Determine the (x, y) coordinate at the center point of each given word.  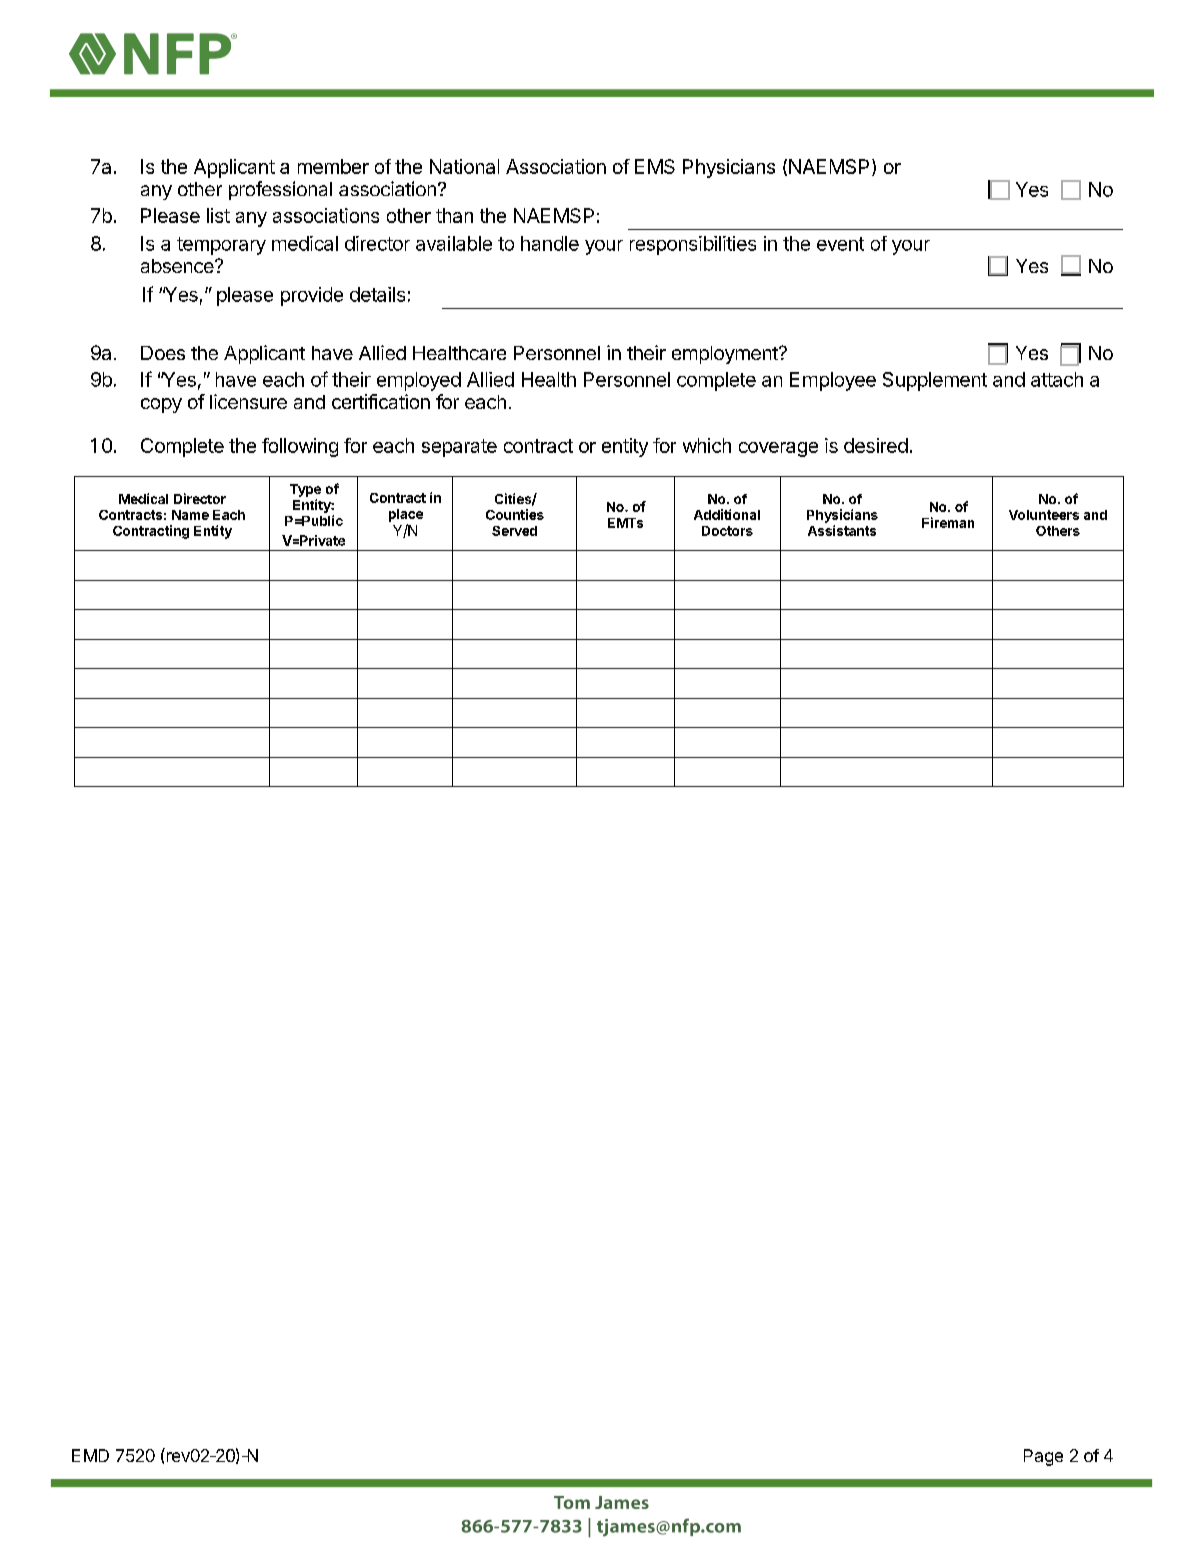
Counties (515, 514)
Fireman (948, 522)
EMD (90, 1455)
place (406, 515)
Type (305, 490)
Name (190, 515)
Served (514, 531)
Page (1043, 1457)
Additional (727, 514)
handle (550, 243)
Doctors (727, 531)
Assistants (842, 530)
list (218, 215)
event (840, 244)
